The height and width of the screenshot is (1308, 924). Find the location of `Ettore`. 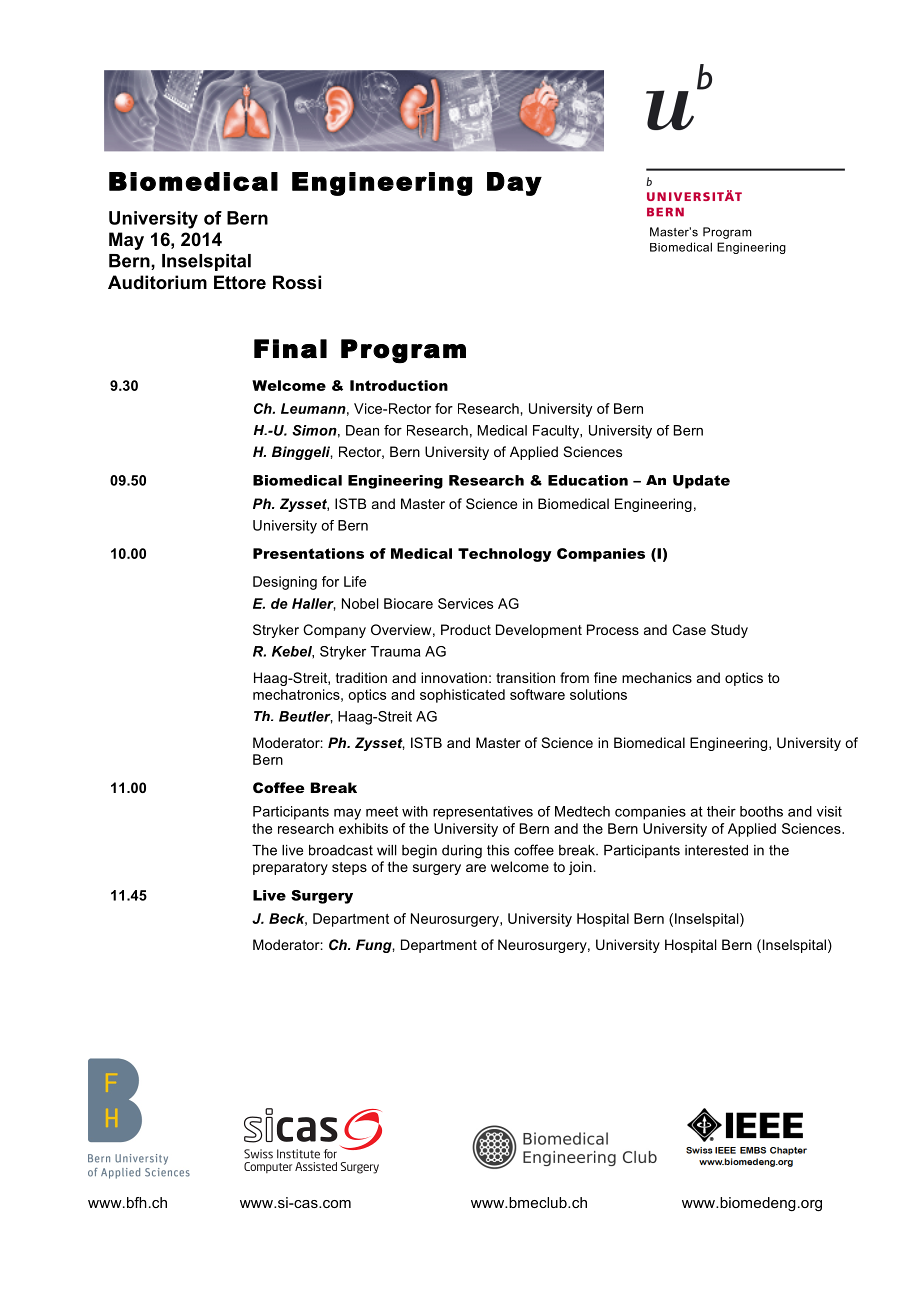

Ettore is located at coordinates (240, 282).
